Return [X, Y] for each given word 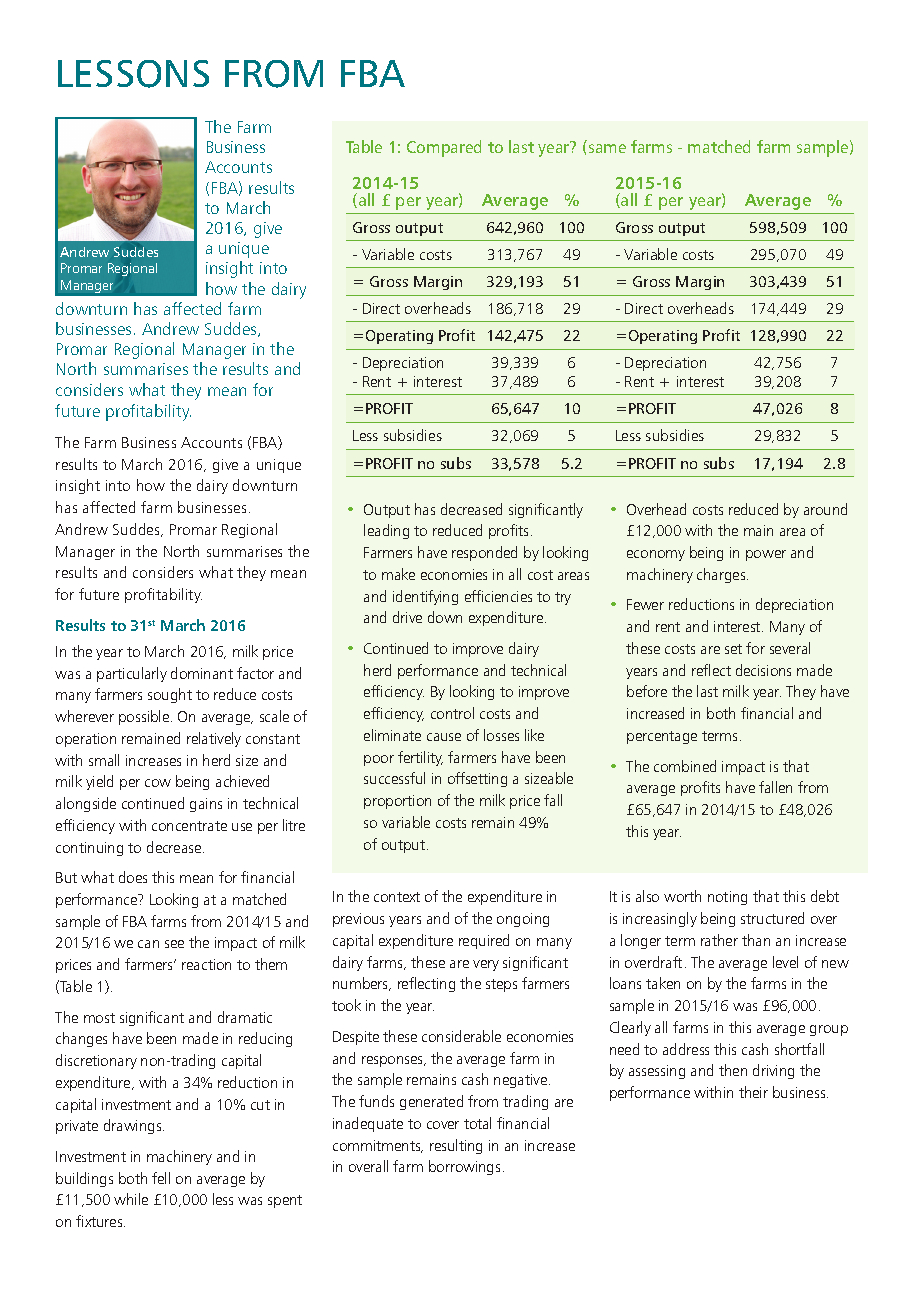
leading [386, 531]
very [486, 965]
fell [161, 1178]
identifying [425, 597]
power [766, 555]
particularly [132, 674]
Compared [444, 148]
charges [722, 575]
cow [158, 783]
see [174, 944]
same [607, 148]
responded [484, 553]
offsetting [477, 779]
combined [685, 766]
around [825, 509]
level [785, 962]
